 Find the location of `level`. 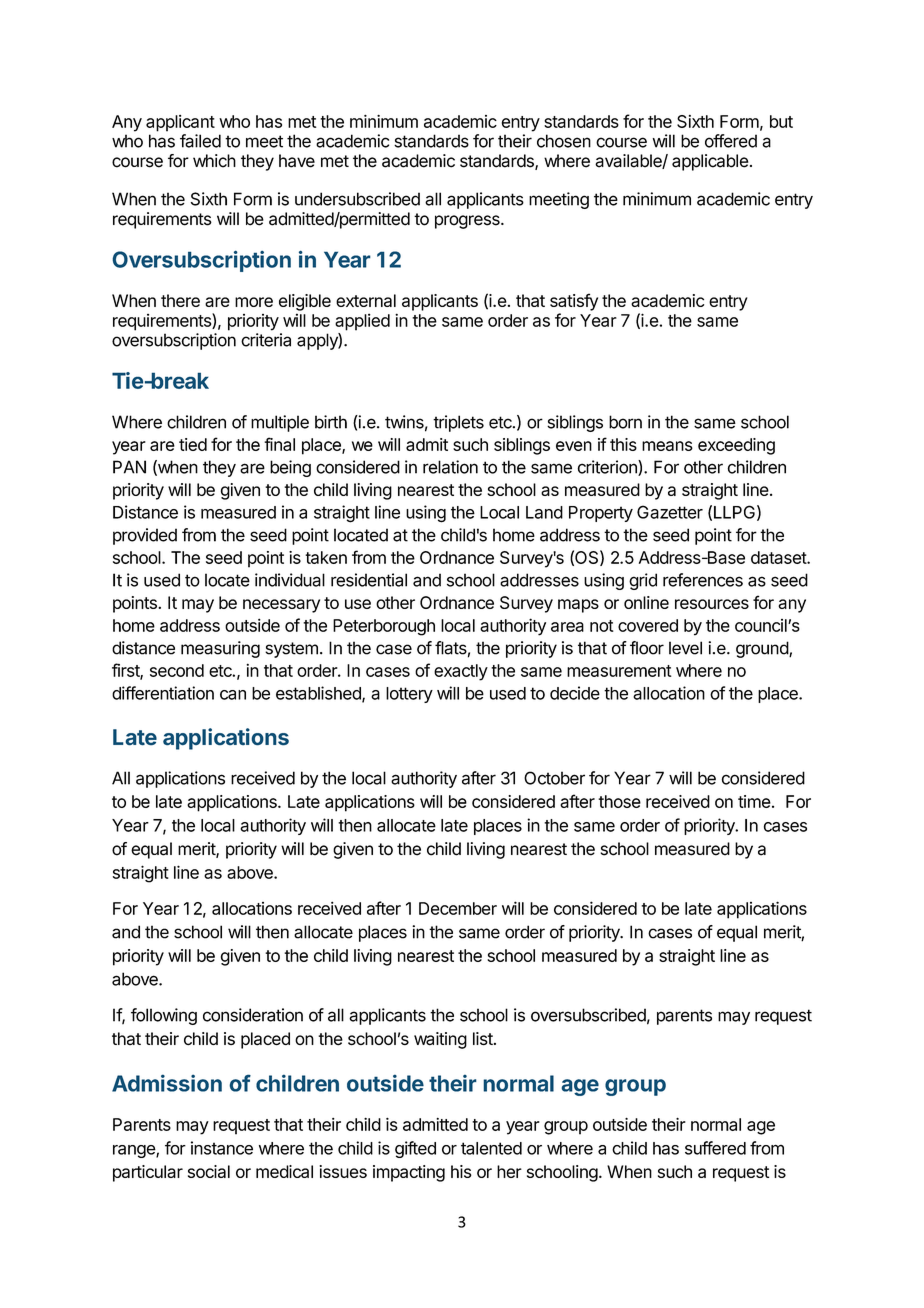

level is located at coordinates (685, 648).
